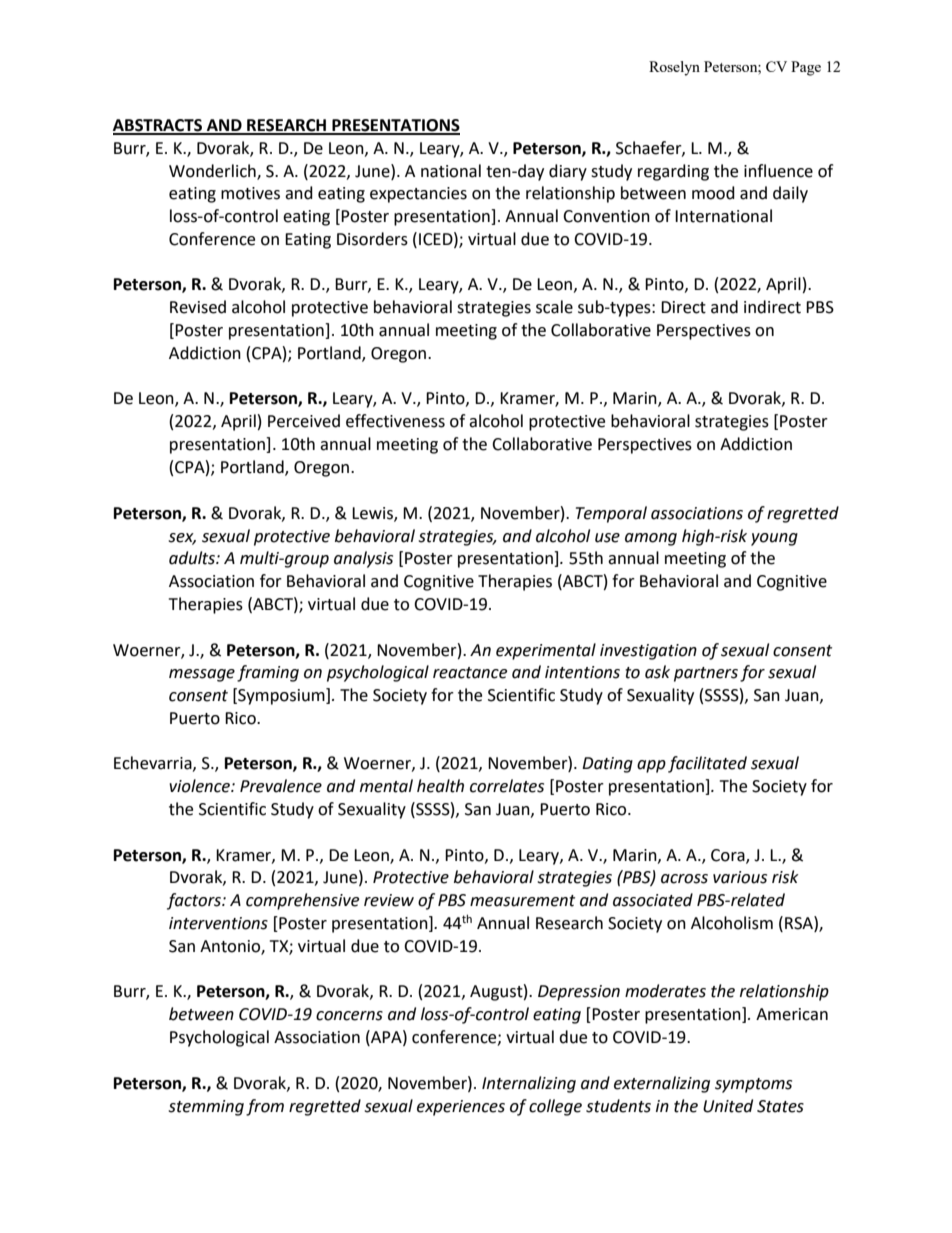 This screenshot has height=1233, width=952. I want to click on Revised, so click(198, 307).
